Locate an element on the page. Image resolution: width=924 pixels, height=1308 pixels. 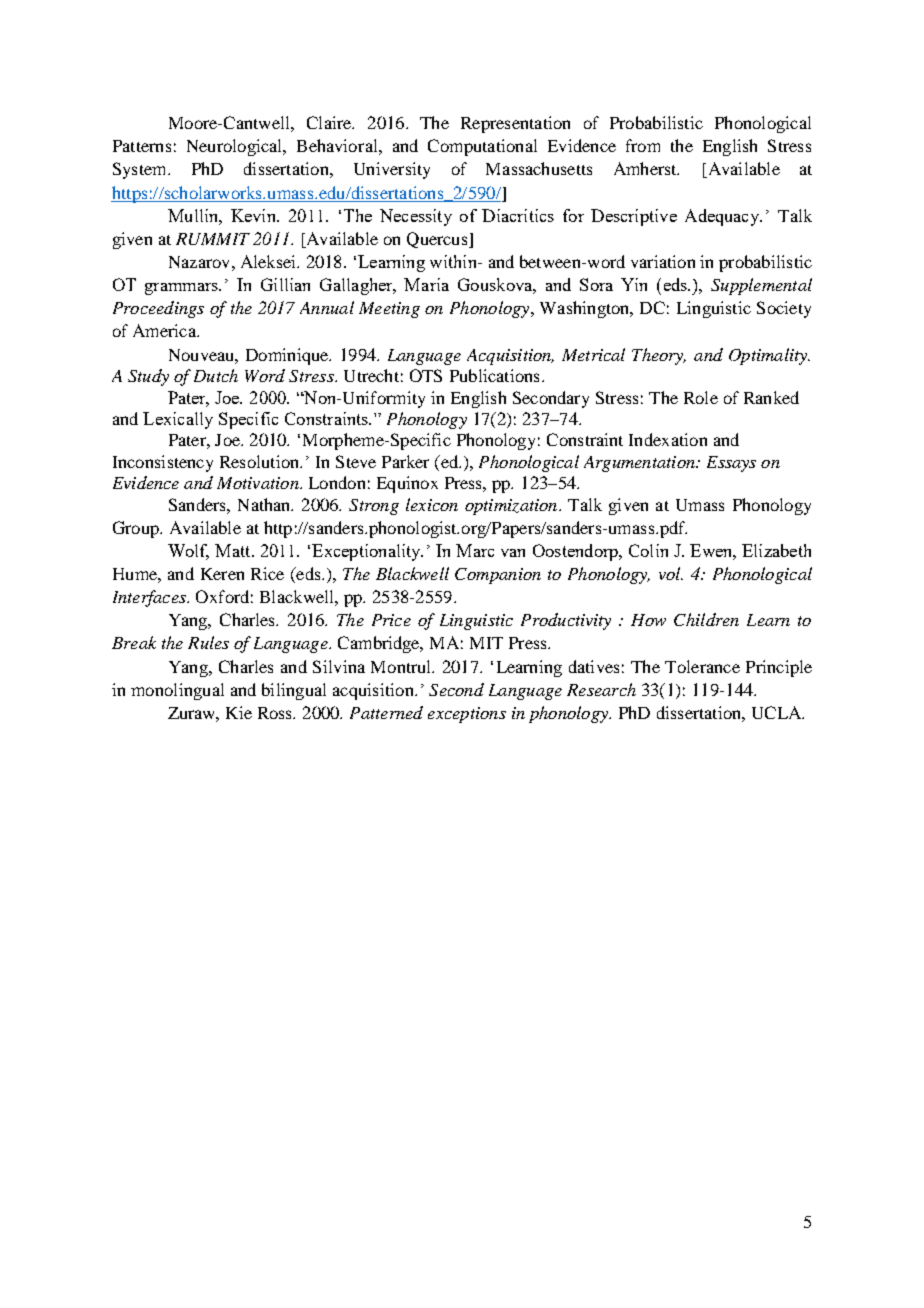
from is located at coordinates (643, 145).
